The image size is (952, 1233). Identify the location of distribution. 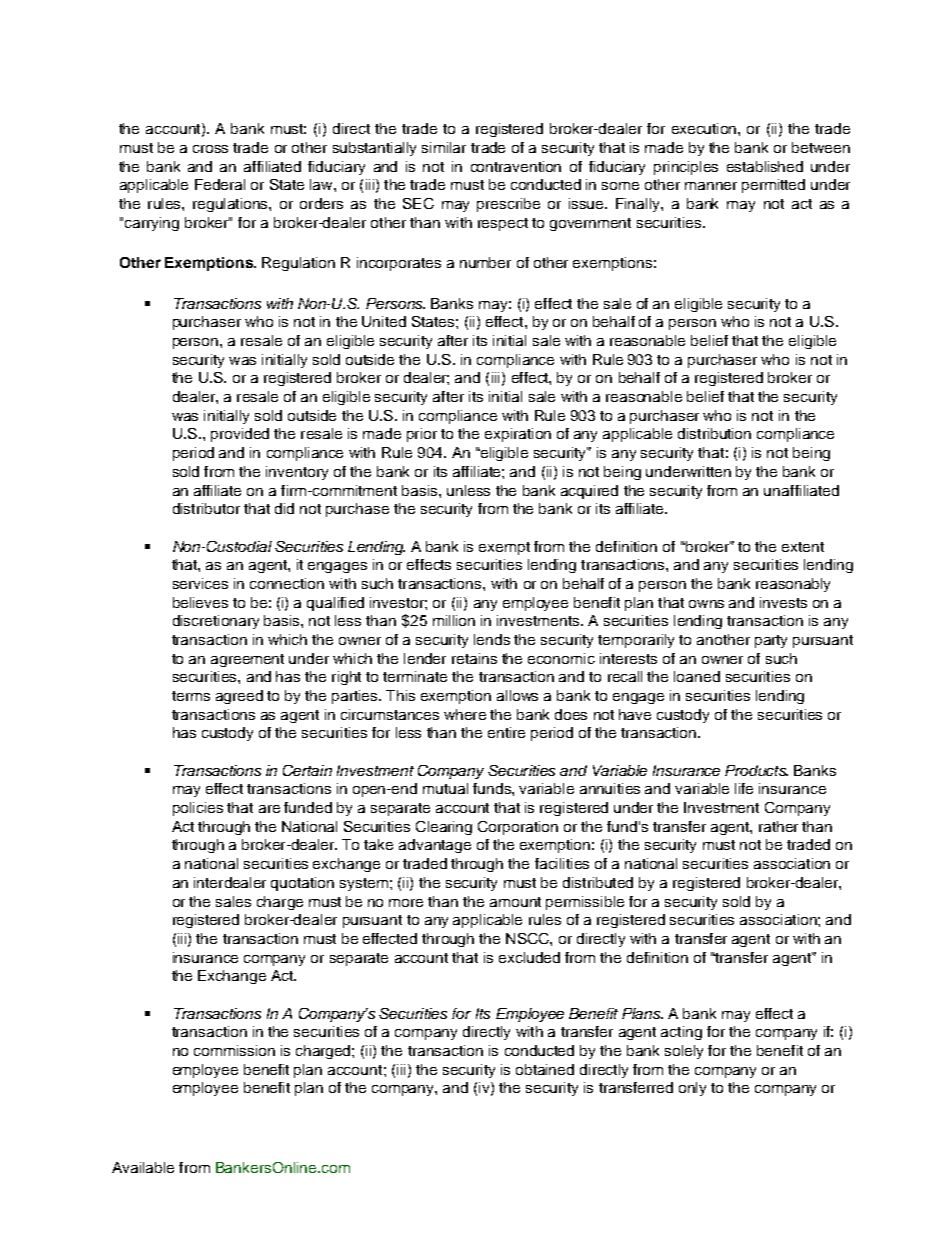
(714, 433).
